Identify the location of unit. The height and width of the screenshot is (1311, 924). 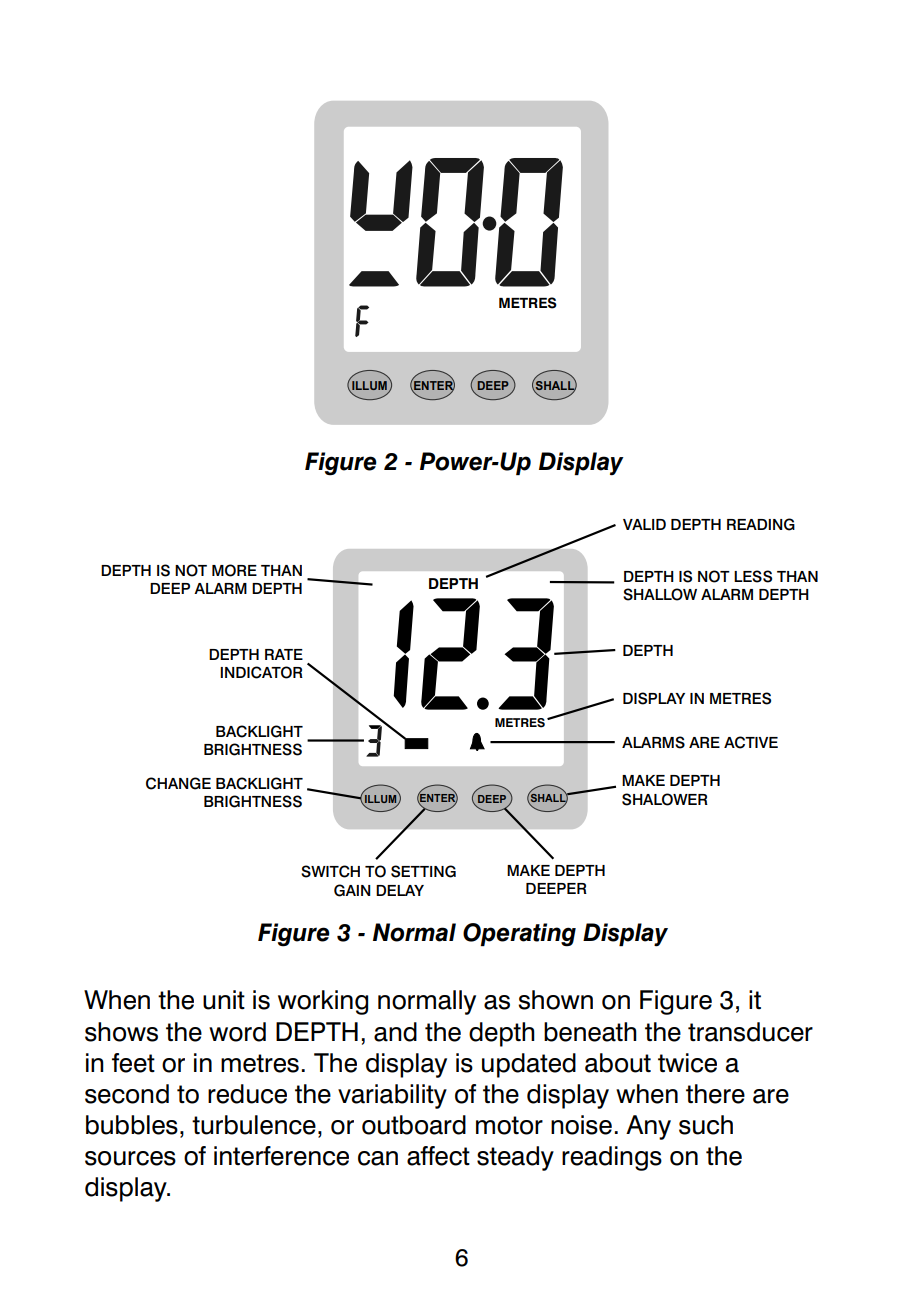
(224, 1000).
